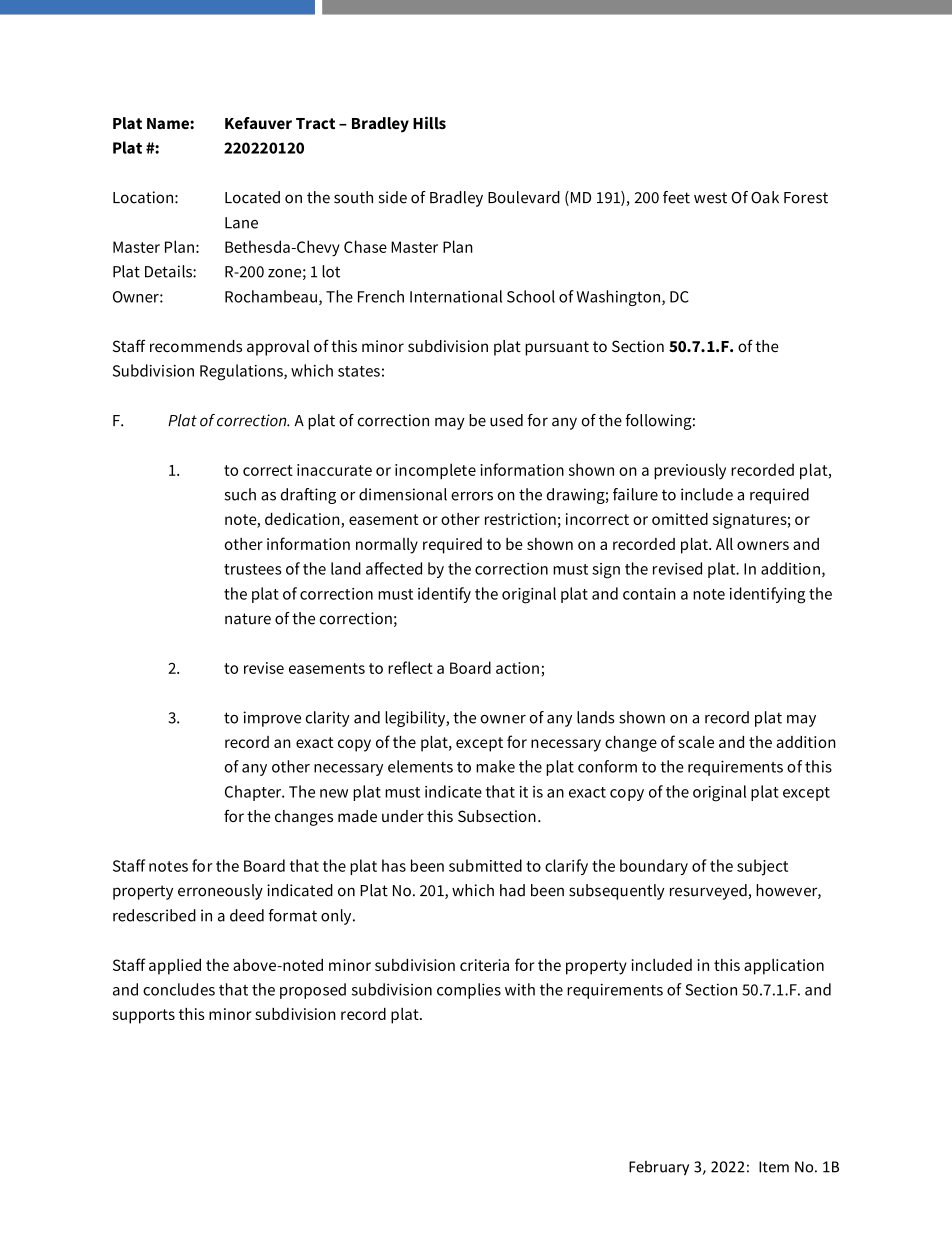  Describe the element at coordinates (710, 198) in the document. I see `west` at that location.
